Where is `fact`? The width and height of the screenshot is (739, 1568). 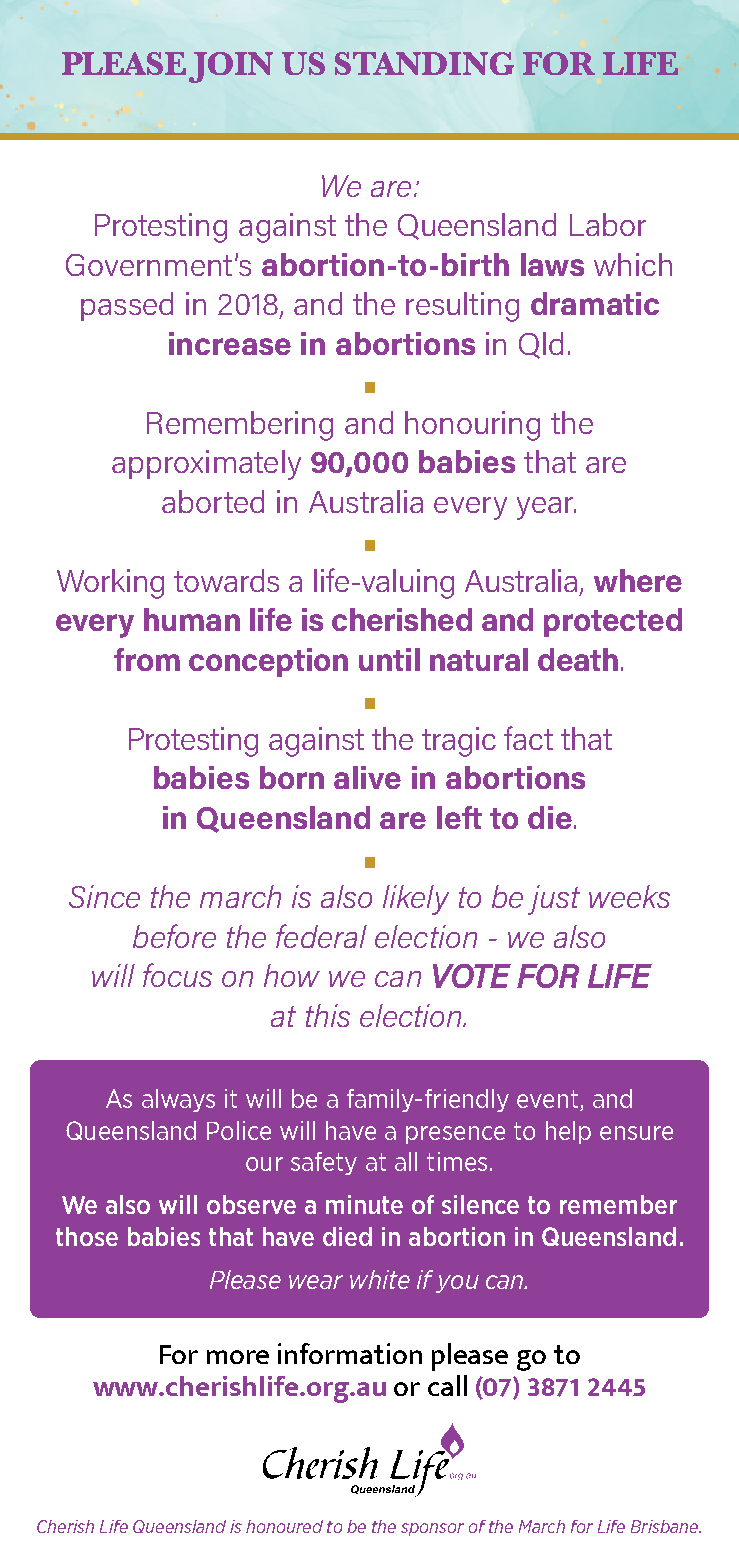
fact is located at coordinates (528, 738).
